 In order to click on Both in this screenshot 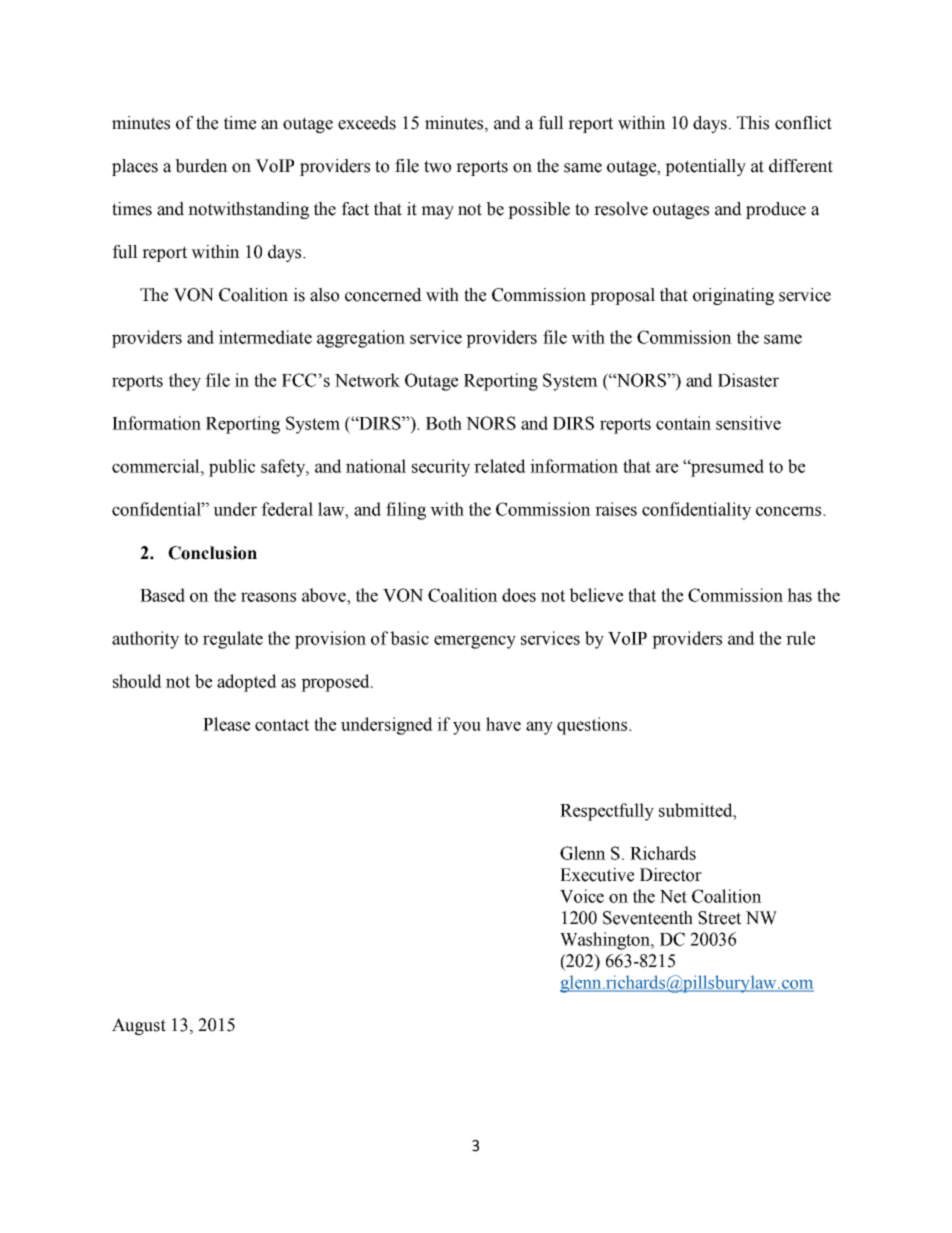, I will do `click(444, 423)`.
